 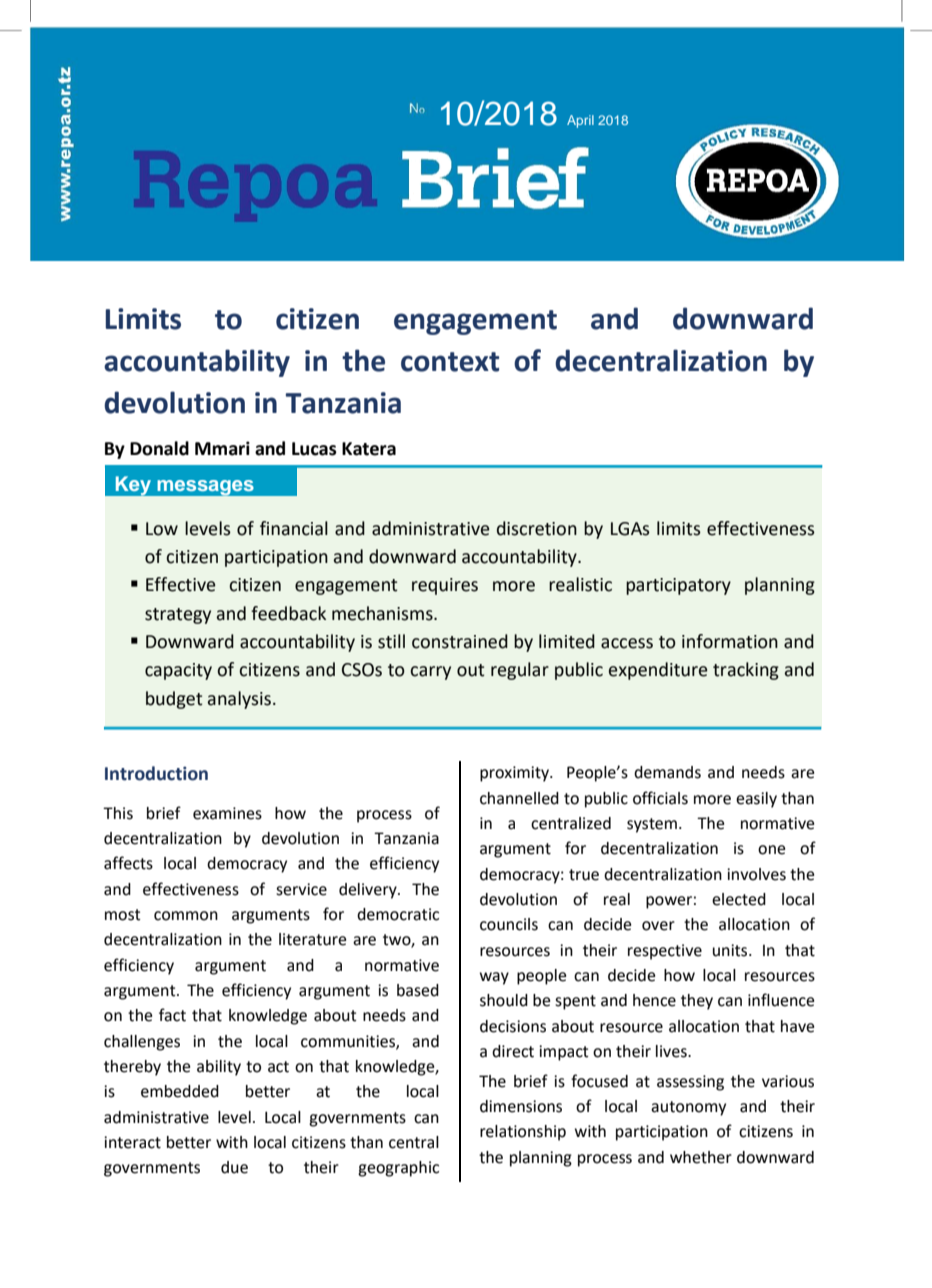 I want to click on relationship, so click(x=523, y=1133).
